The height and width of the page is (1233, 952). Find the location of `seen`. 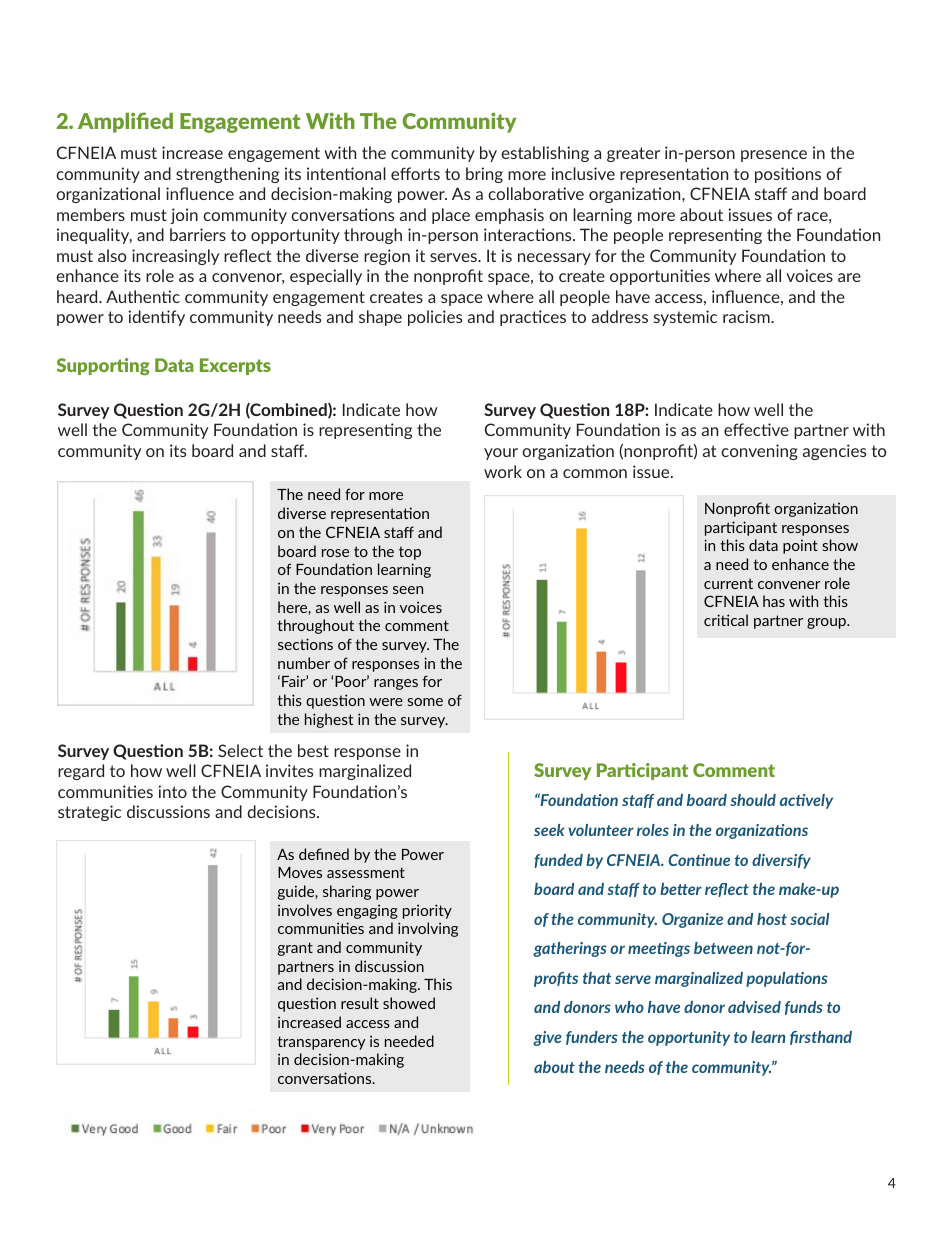

seen is located at coordinates (408, 590).
